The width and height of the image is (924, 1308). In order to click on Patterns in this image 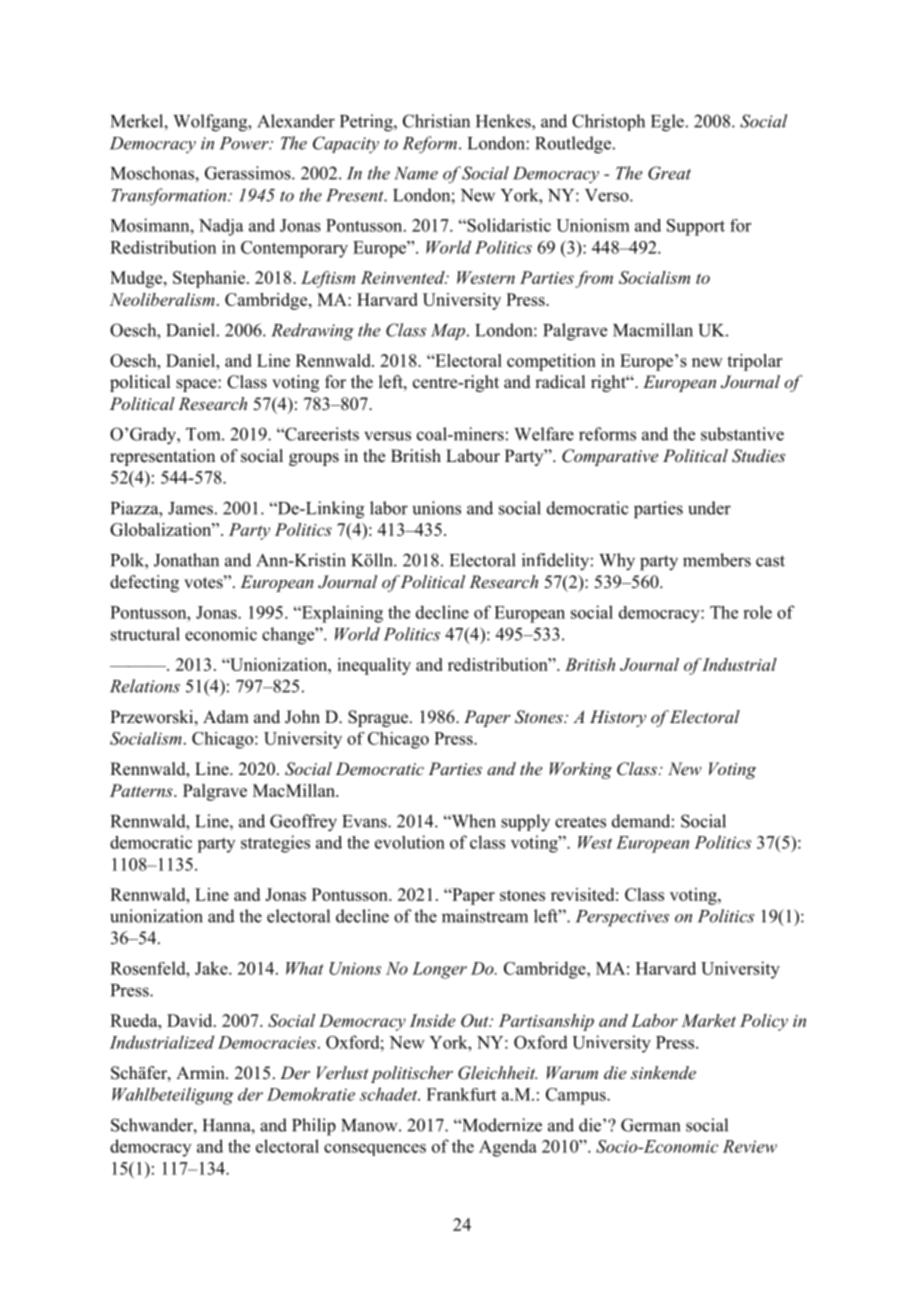, I will do `click(142, 790)`.
